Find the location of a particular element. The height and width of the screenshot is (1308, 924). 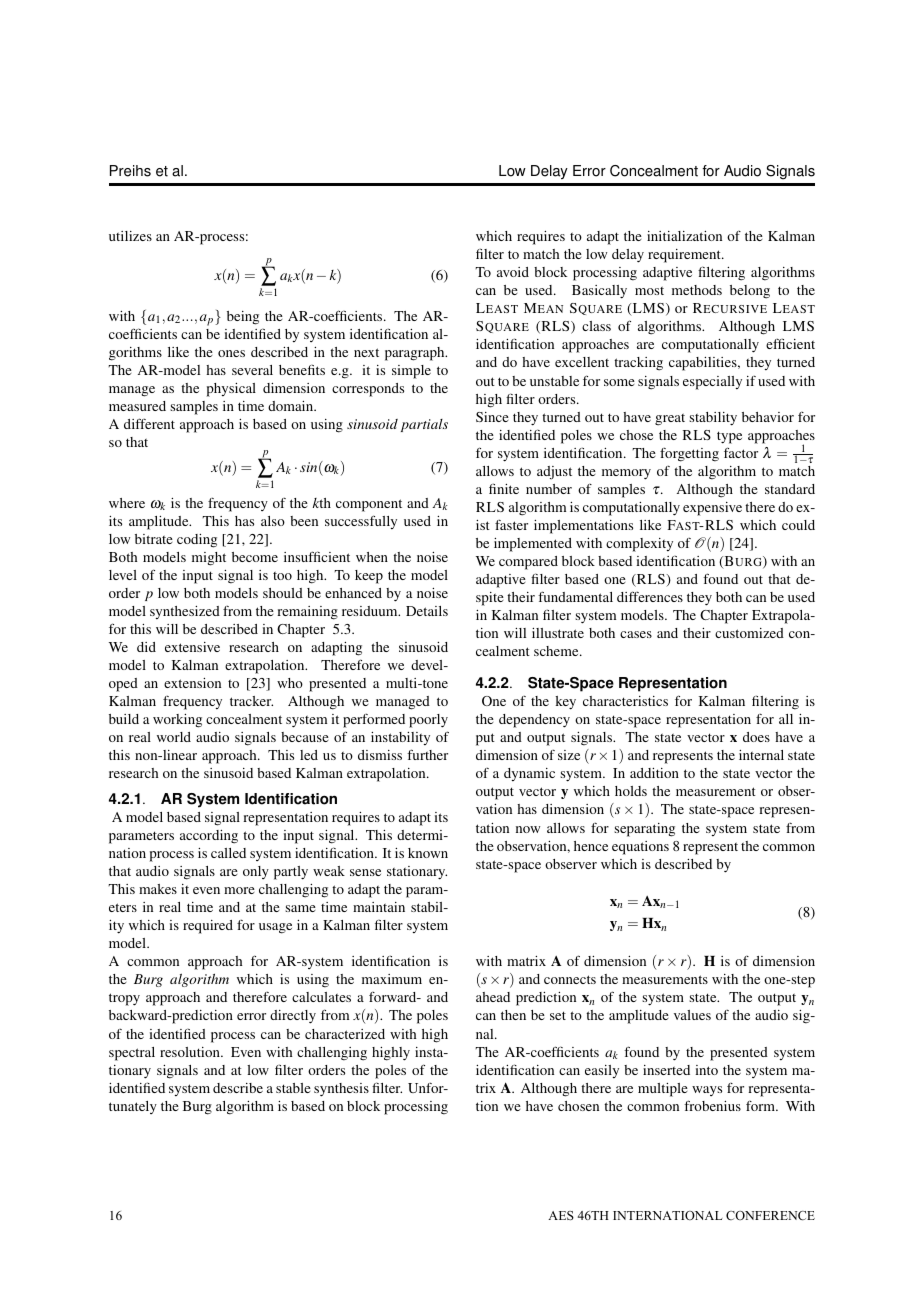

then is located at coordinates (513, 1015).
